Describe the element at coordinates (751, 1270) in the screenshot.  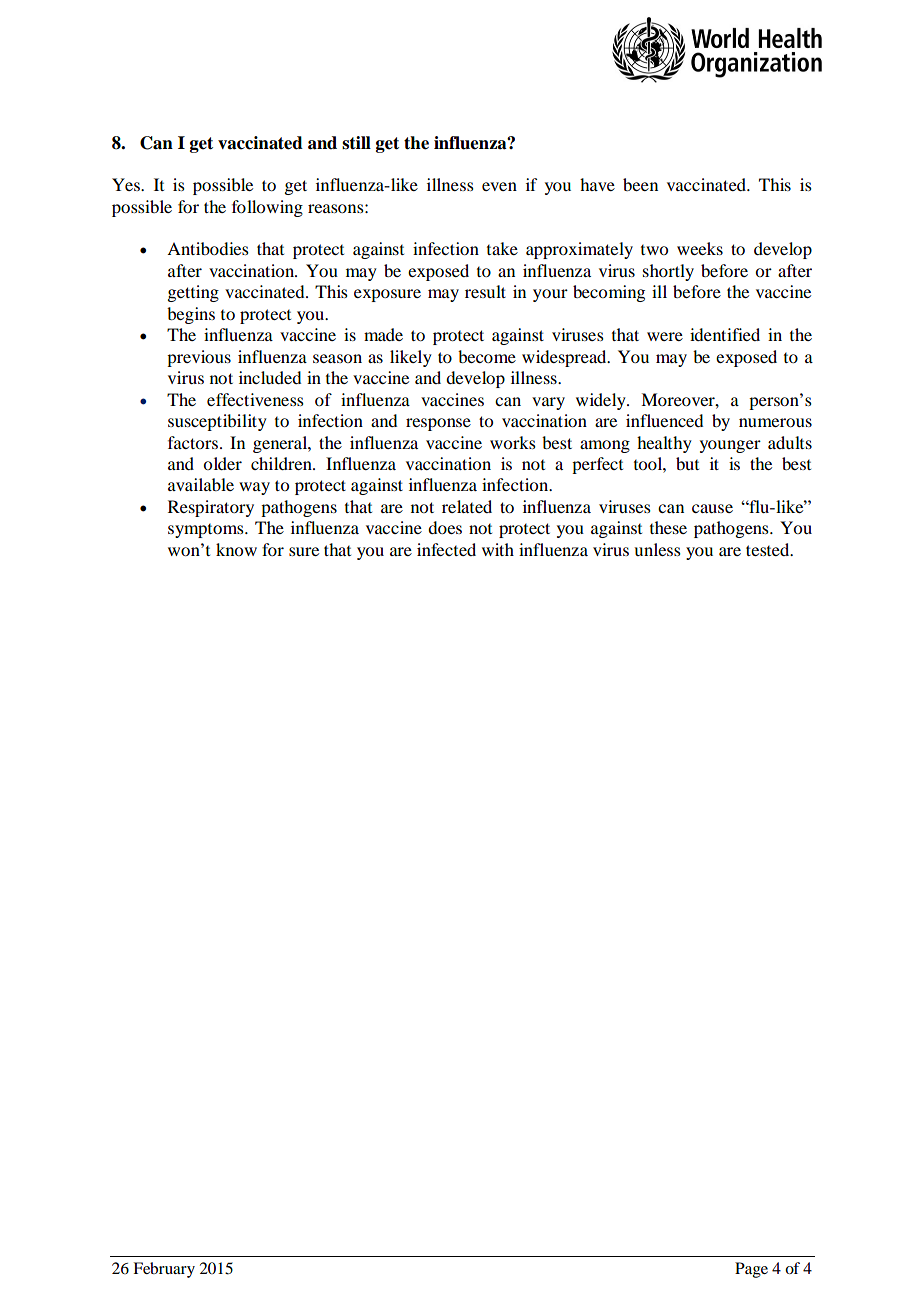
I see `Page` at that location.
